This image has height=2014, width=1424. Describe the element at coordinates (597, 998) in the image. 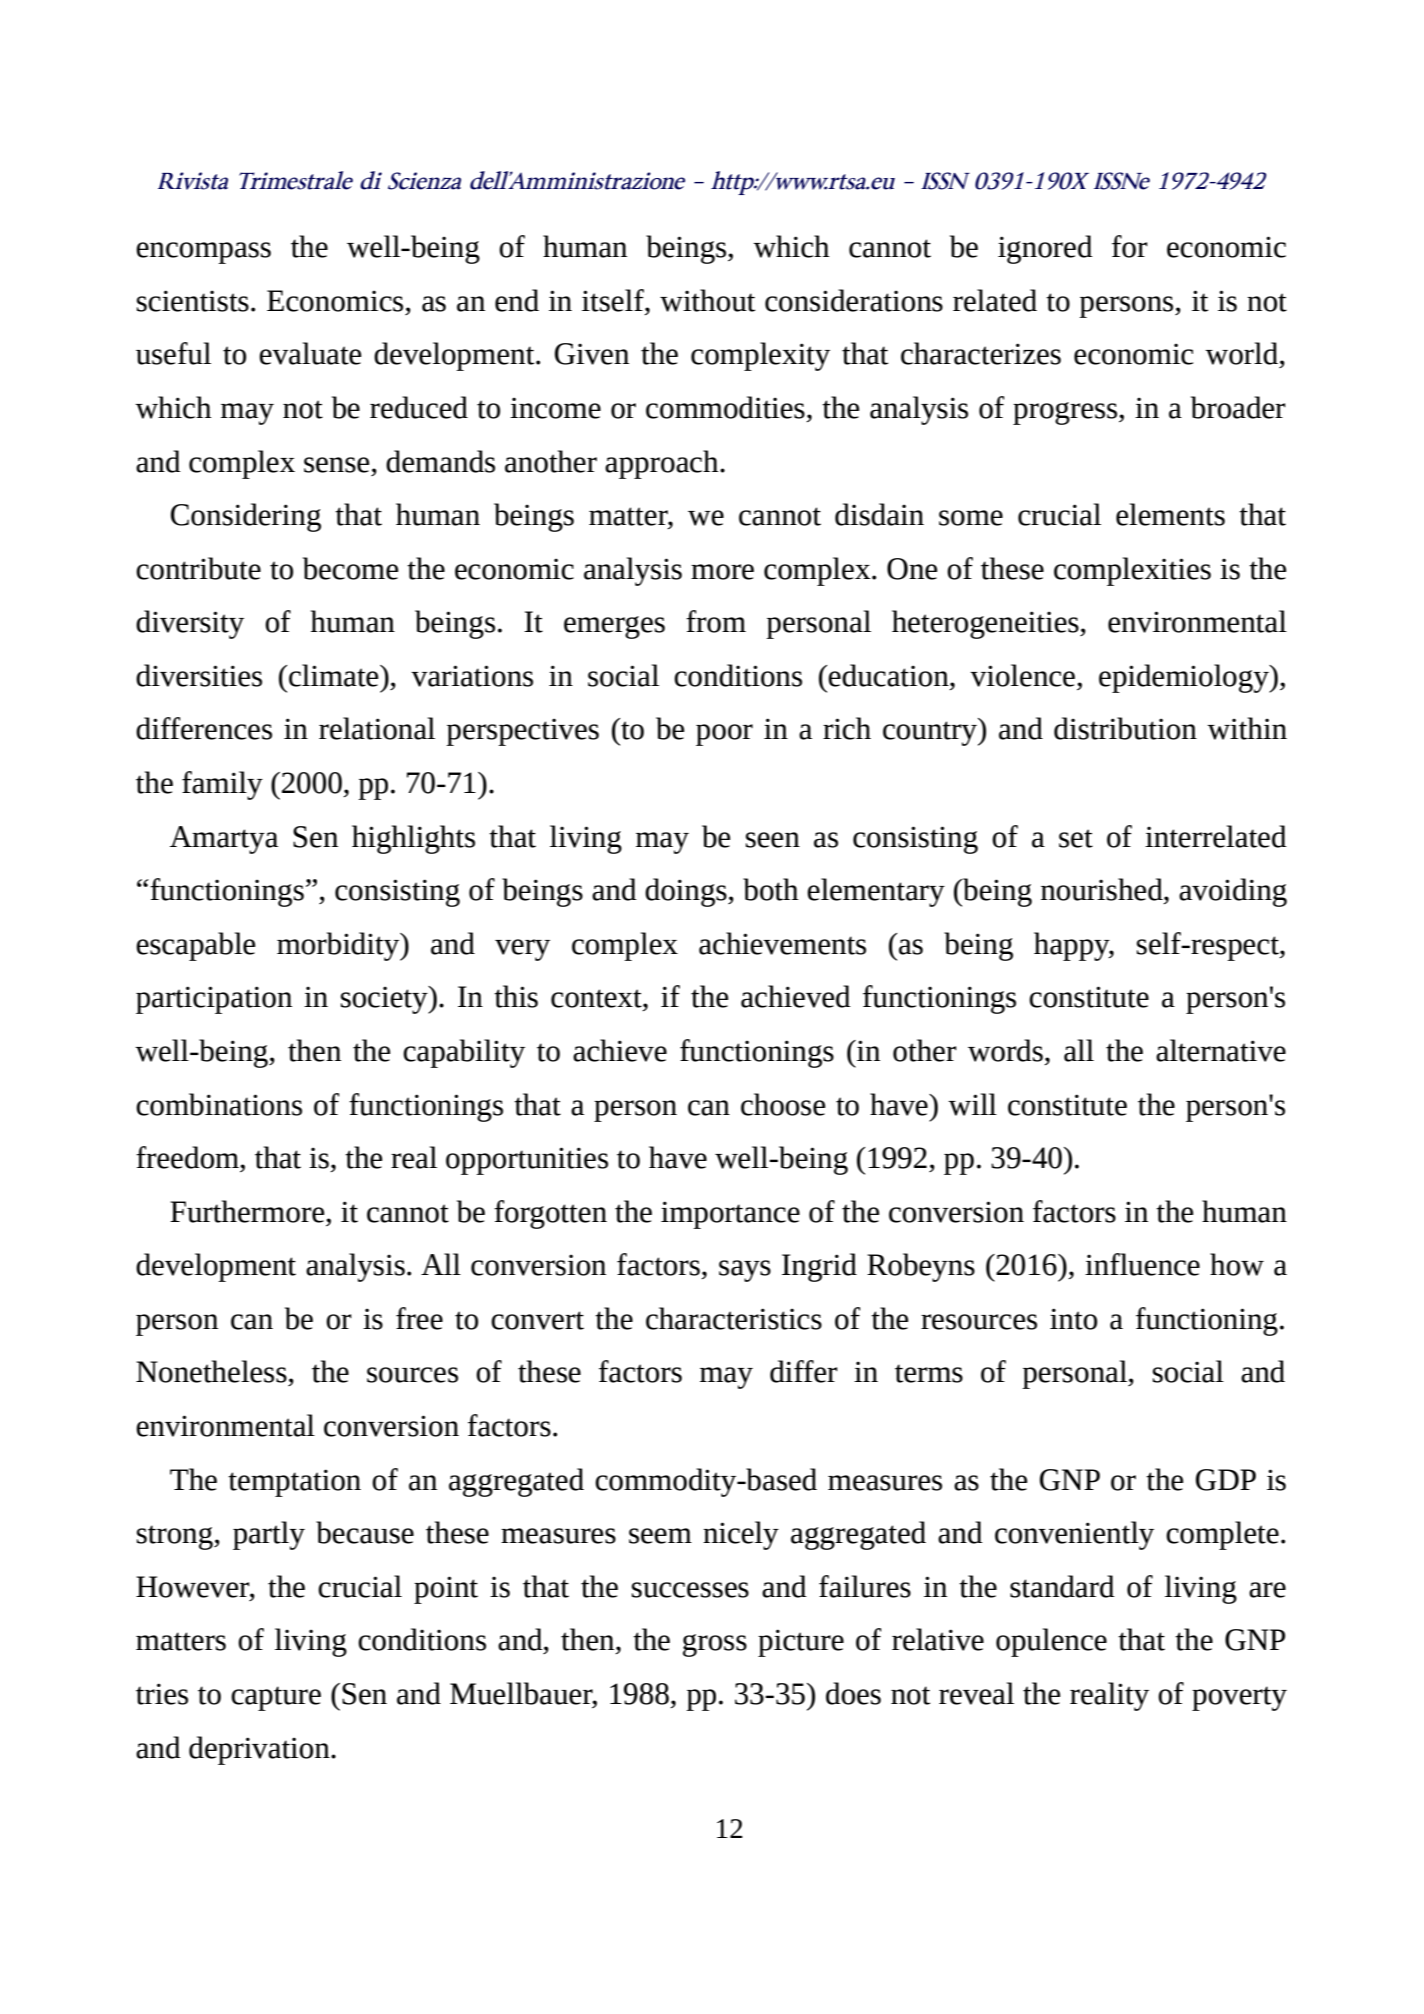

I see `context` at that location.
